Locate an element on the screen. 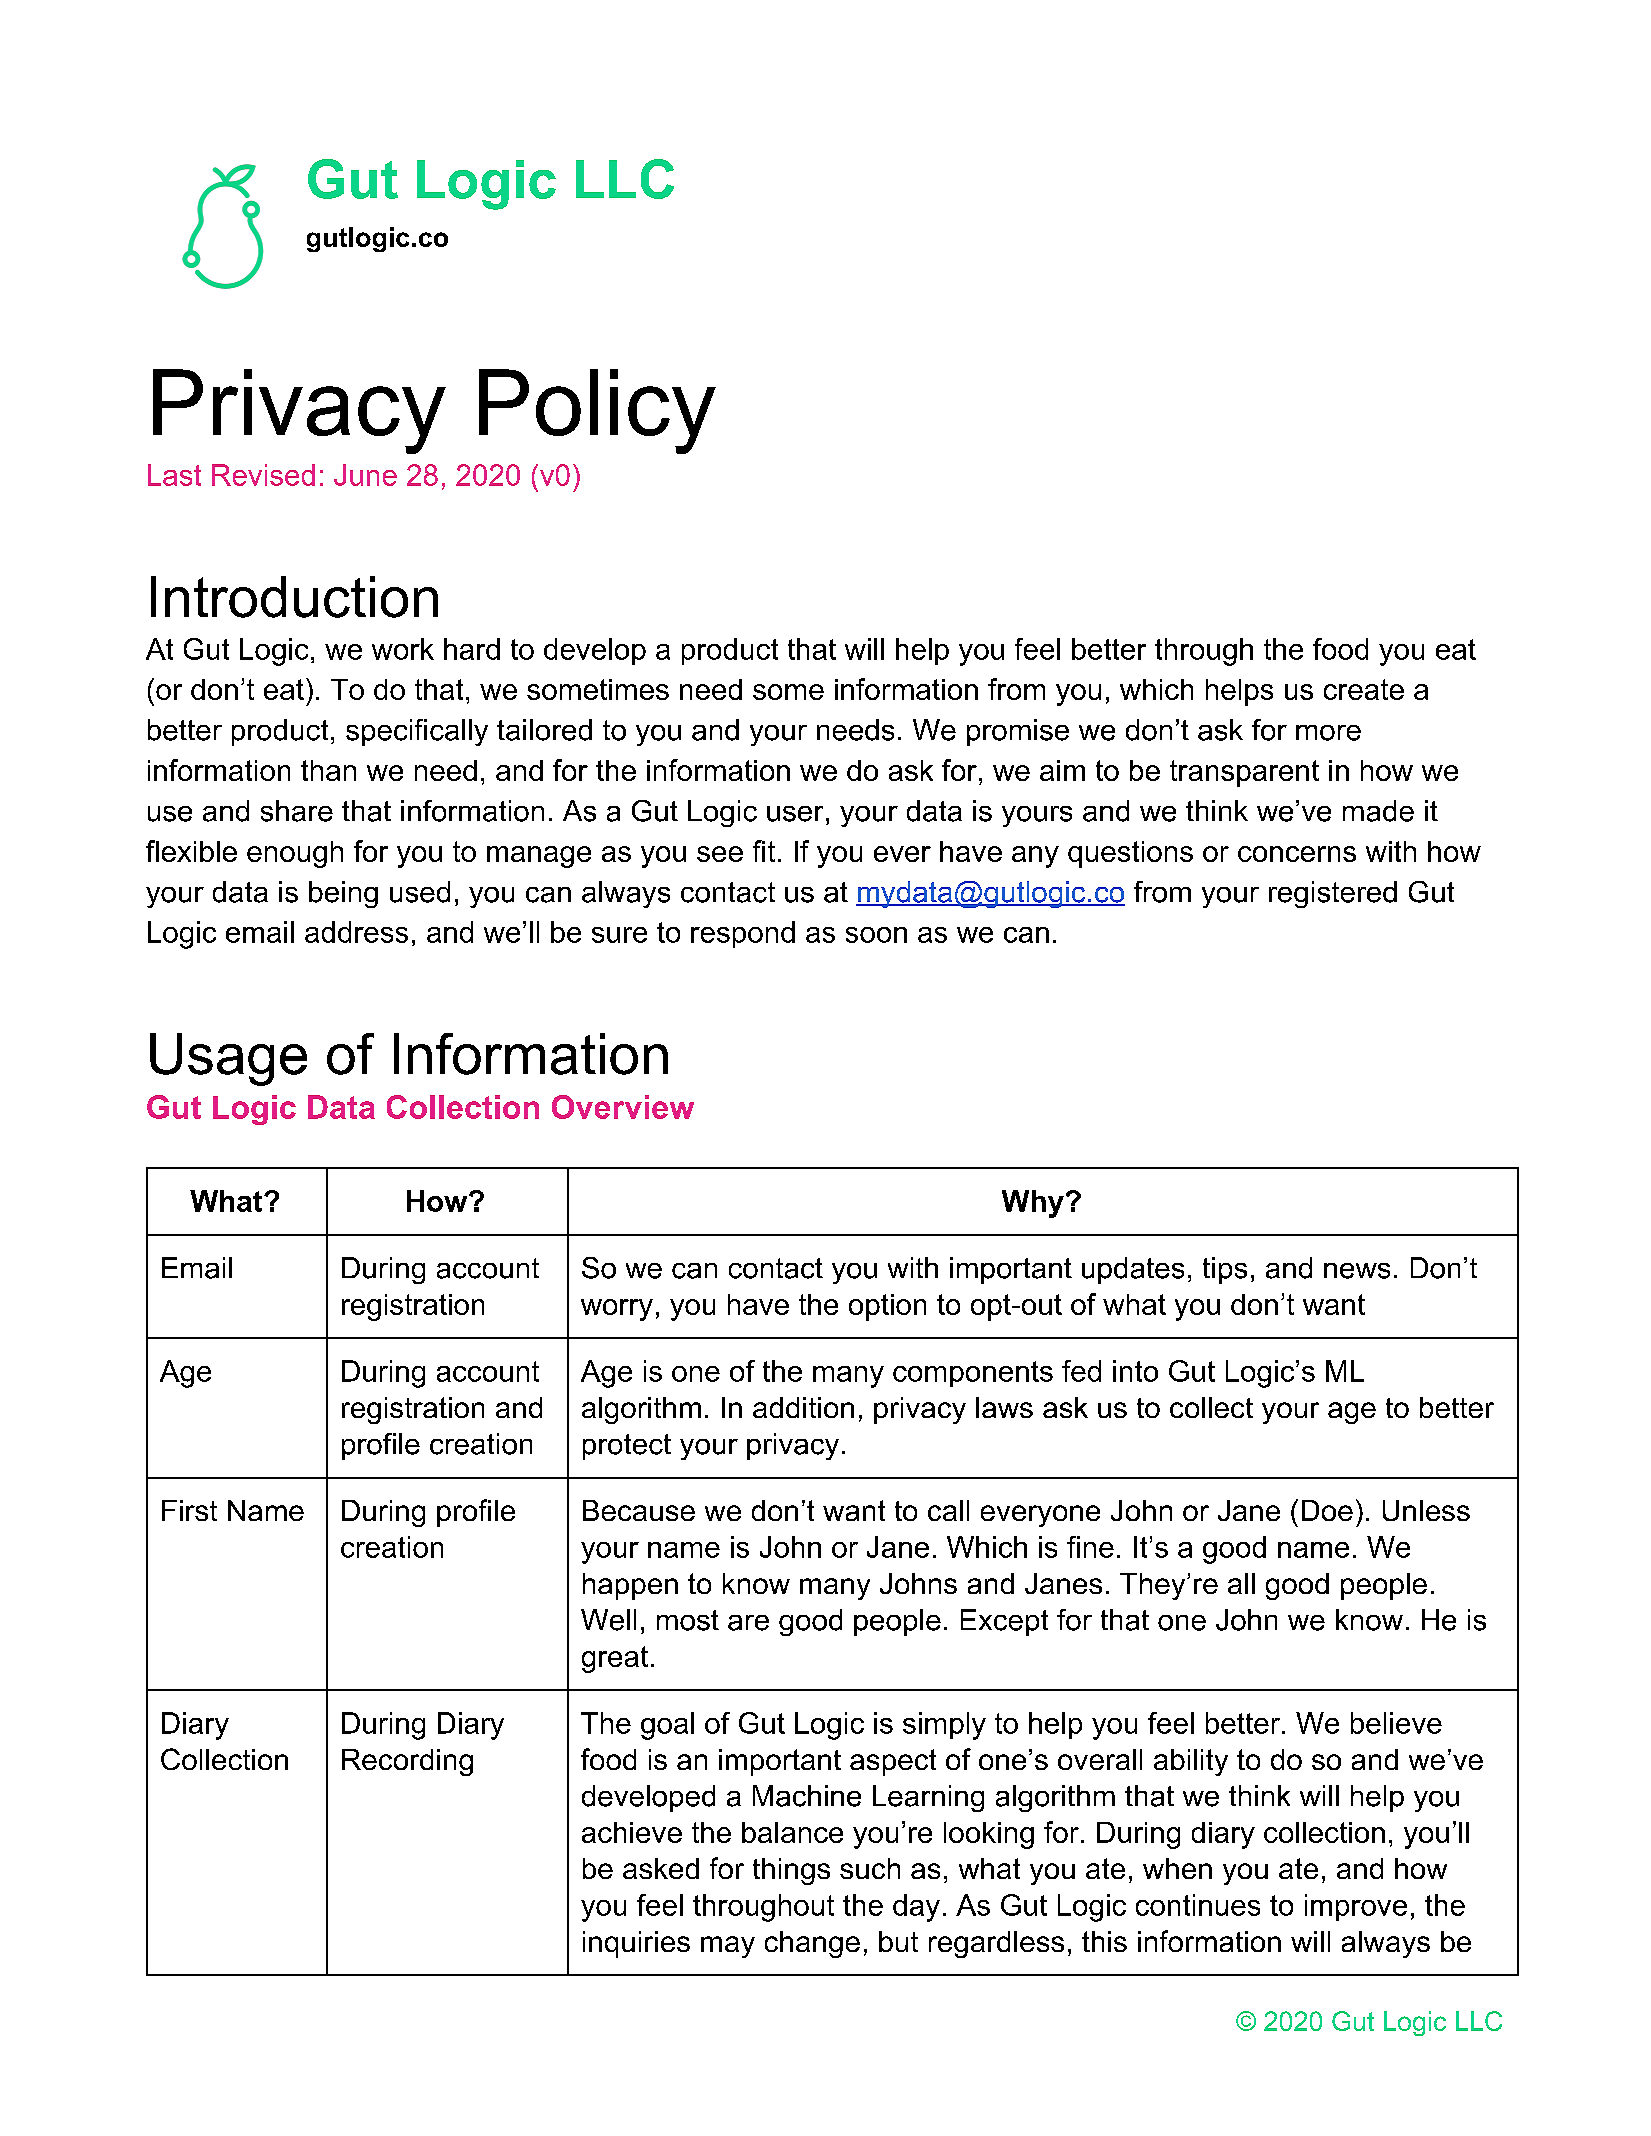  First is located at coordinates (189, 1510).
